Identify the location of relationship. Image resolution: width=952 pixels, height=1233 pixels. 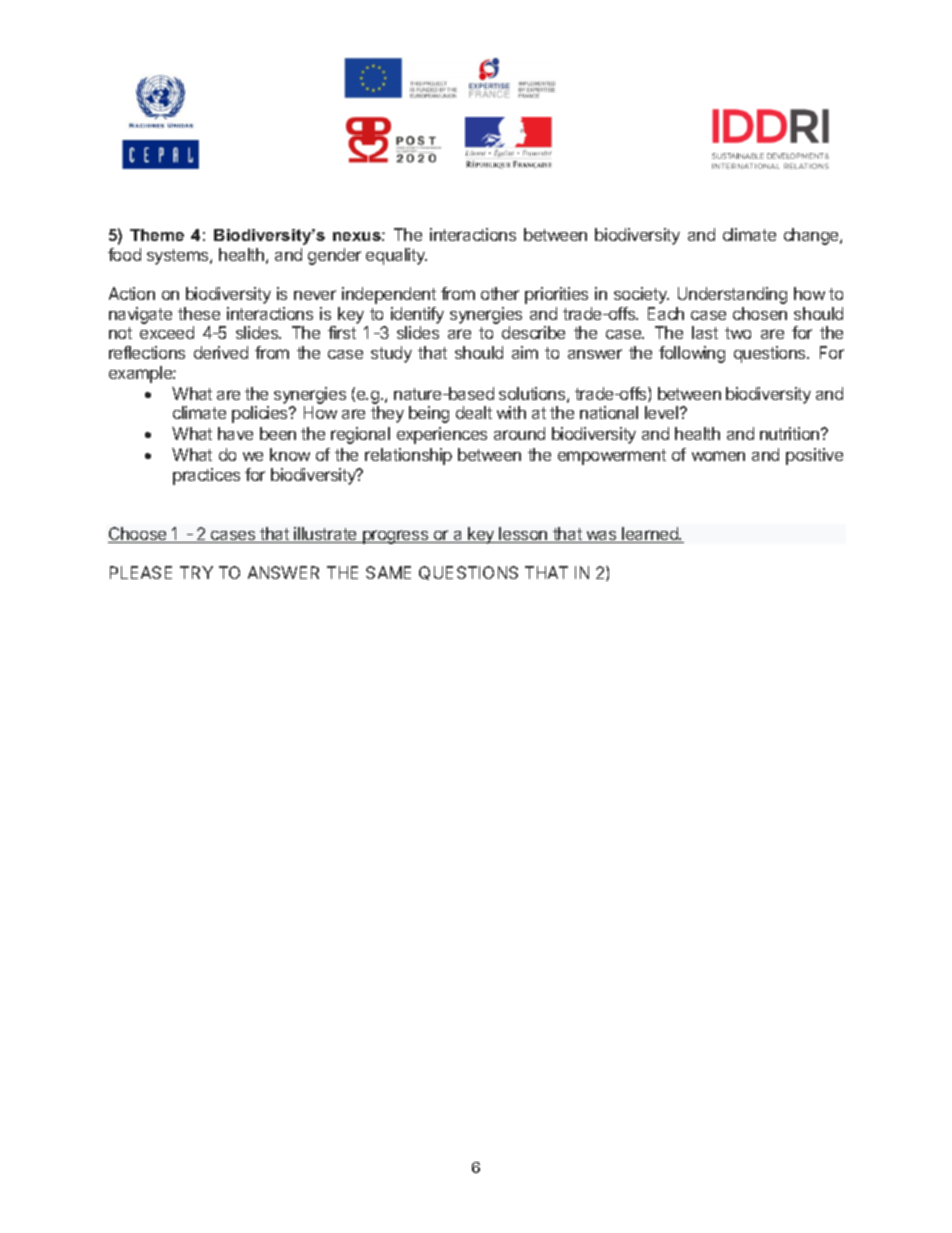
(408, 456).
